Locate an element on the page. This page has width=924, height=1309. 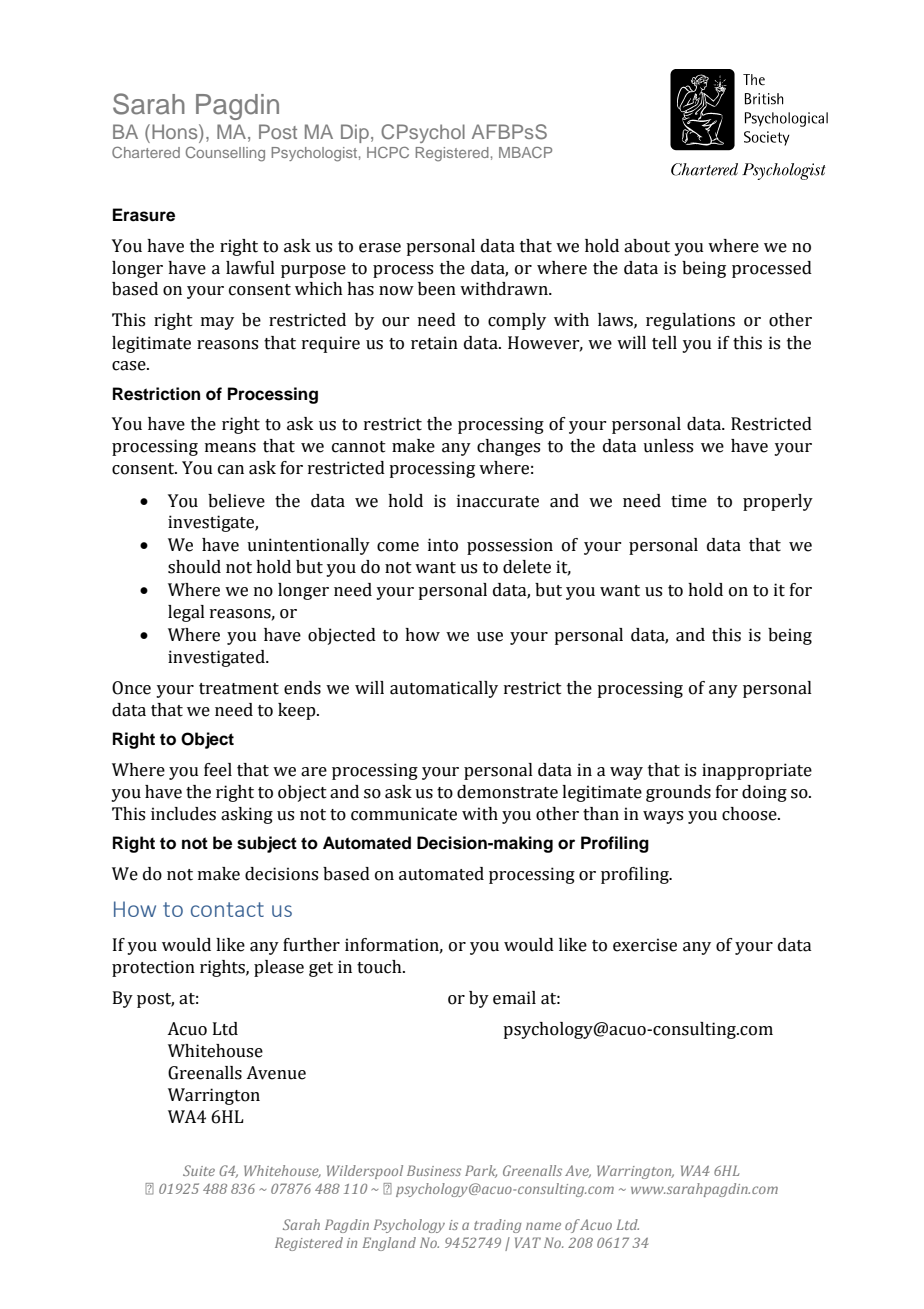
Dip is located at coordinates (355, 133).
